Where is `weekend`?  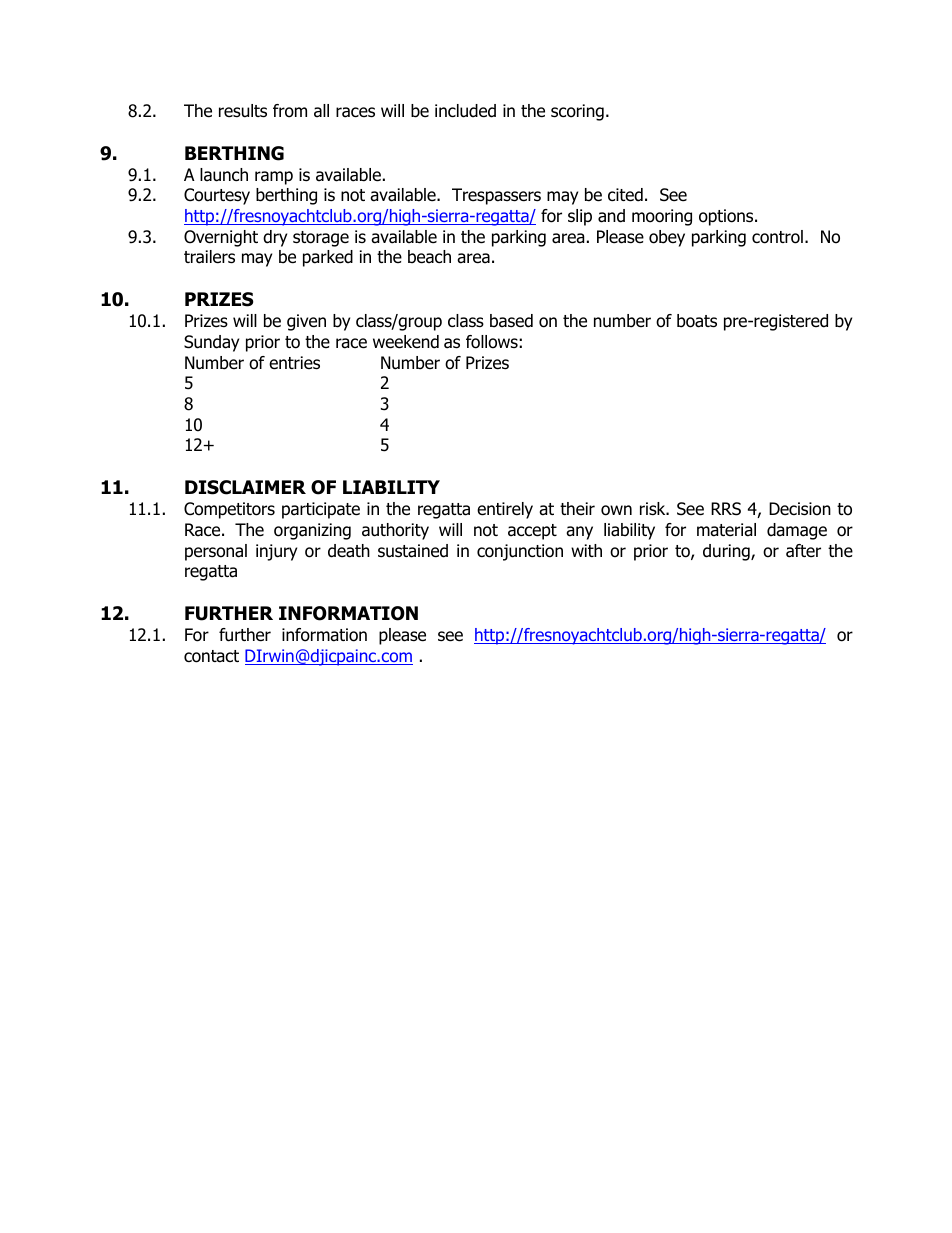 weekend is located at coordinates (406, 342).
